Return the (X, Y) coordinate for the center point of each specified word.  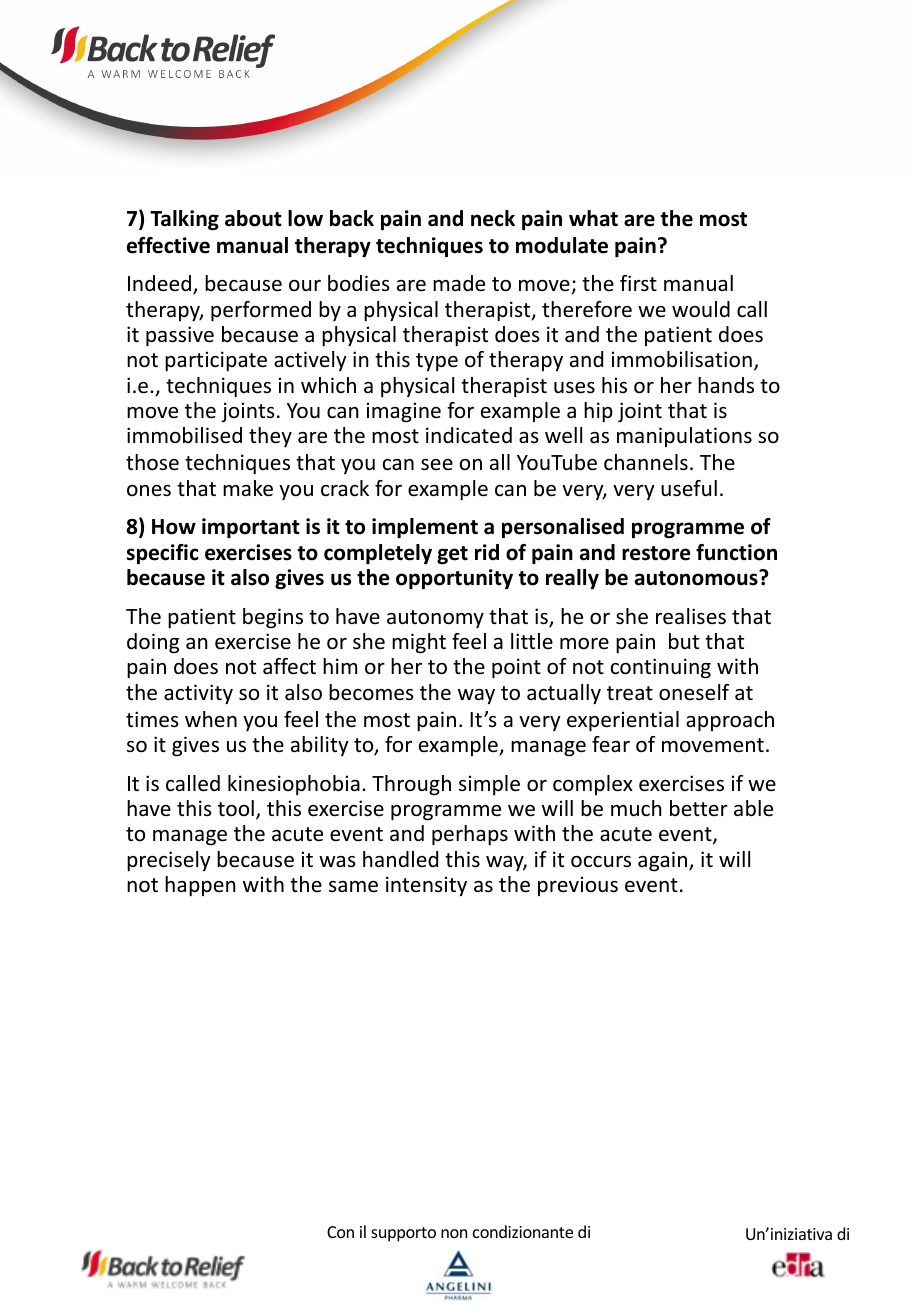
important (251, 528)
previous (578, 886)
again (664, 861)
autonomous (697, 578)
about (253, 218)
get (452, 555)
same (353, 887)
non (454, 1233)
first (638, 283)
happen (200, 886)
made (459, 283)
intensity (426, 886)
